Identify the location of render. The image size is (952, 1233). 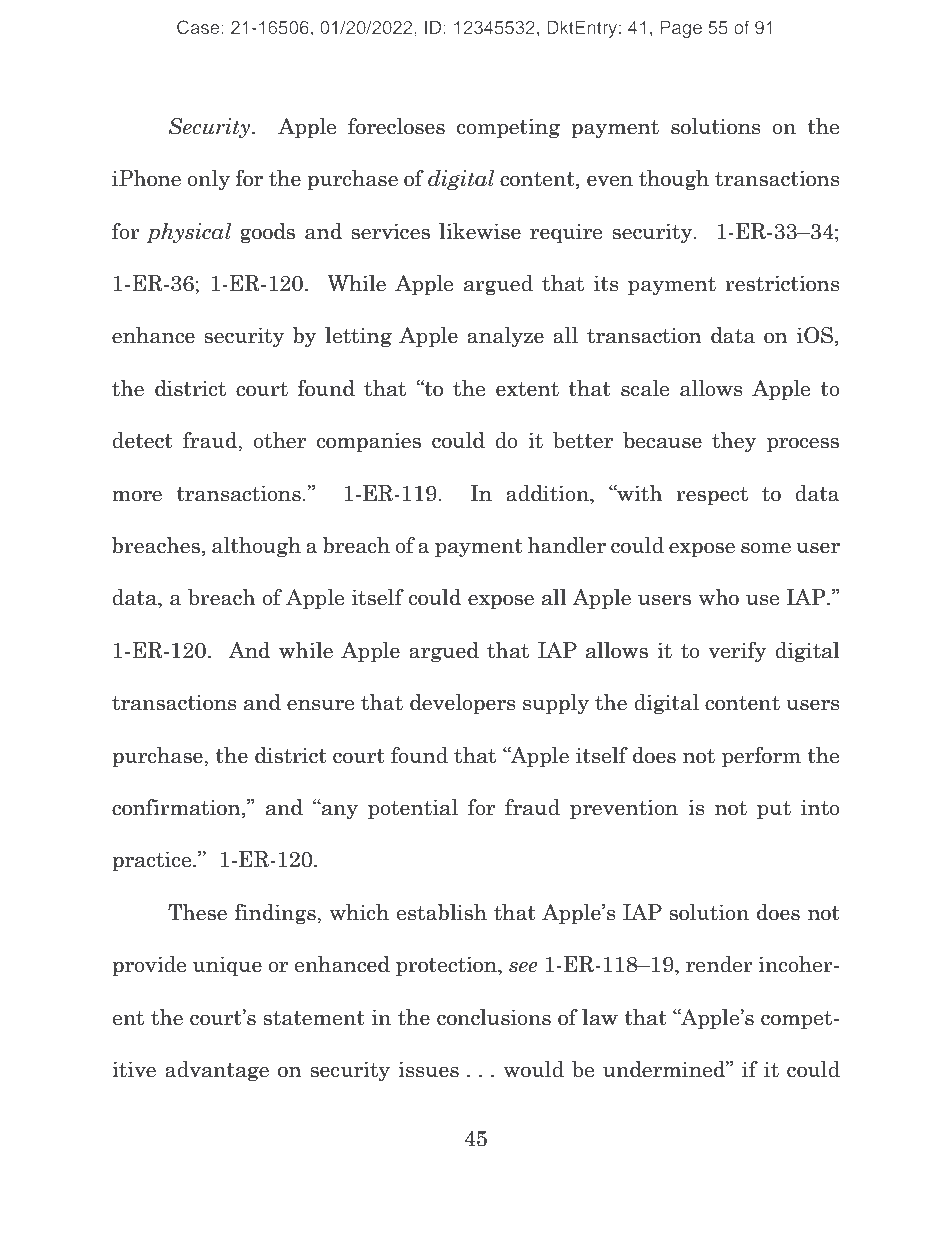
(719, 964).
